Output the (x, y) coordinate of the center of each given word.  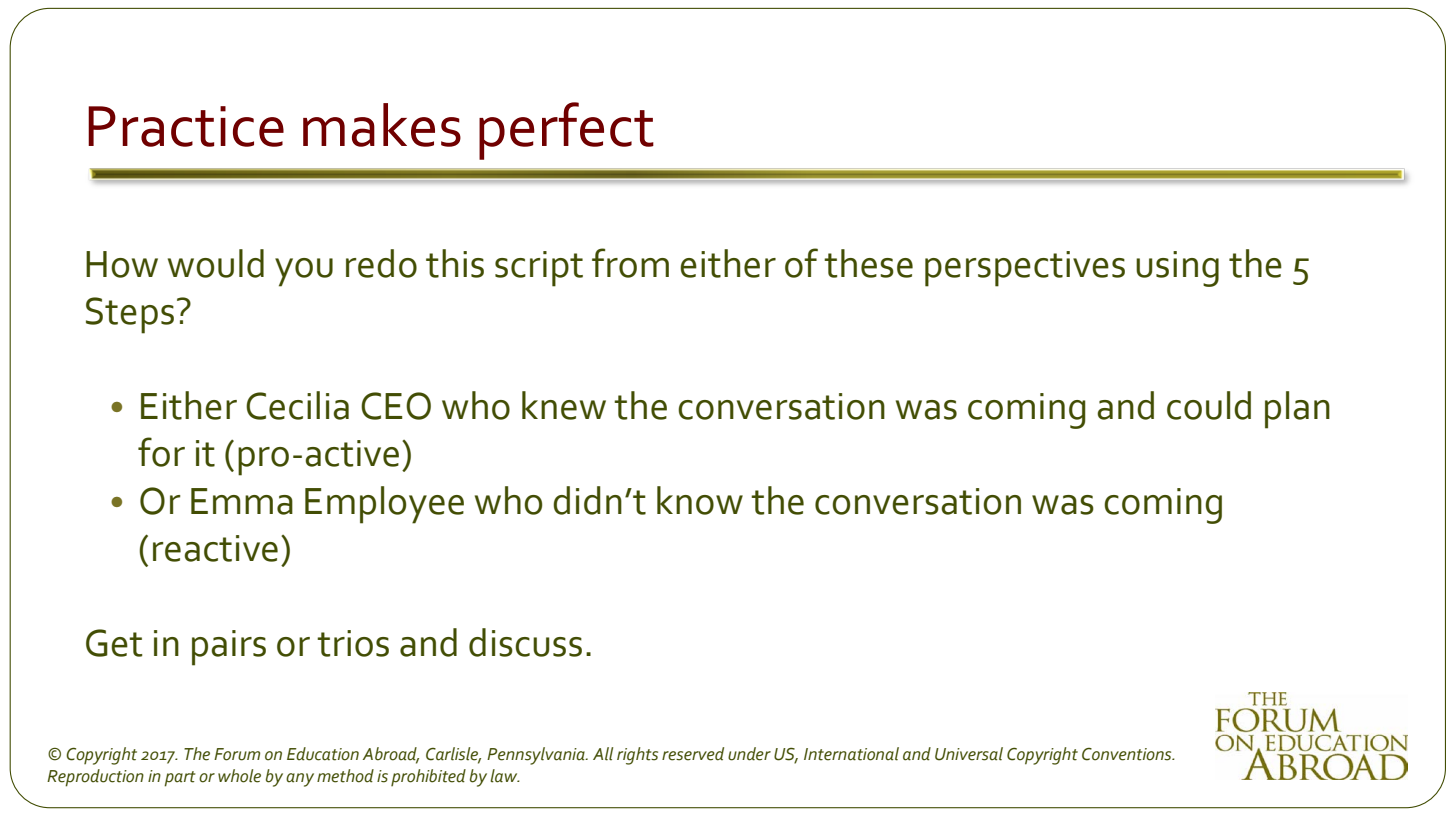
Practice (186, 126)
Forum (237, 754)
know (700, 500)
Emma (242, 501)
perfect (566, 131)
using (1177, 269)
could (1209, 405)
